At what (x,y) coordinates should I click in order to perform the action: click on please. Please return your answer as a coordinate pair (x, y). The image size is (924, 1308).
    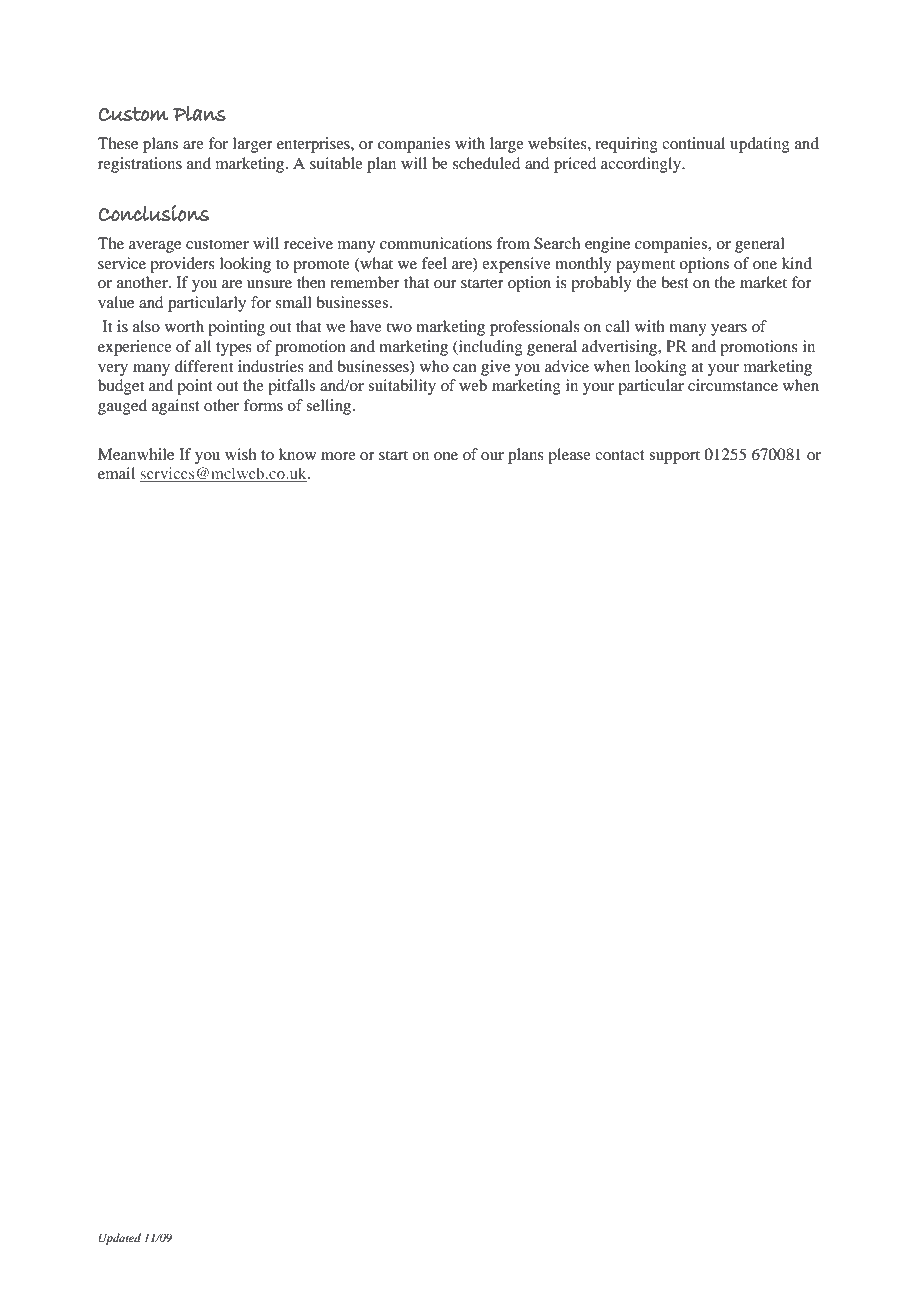
    Looking at the image, I should click on (569, 456).
